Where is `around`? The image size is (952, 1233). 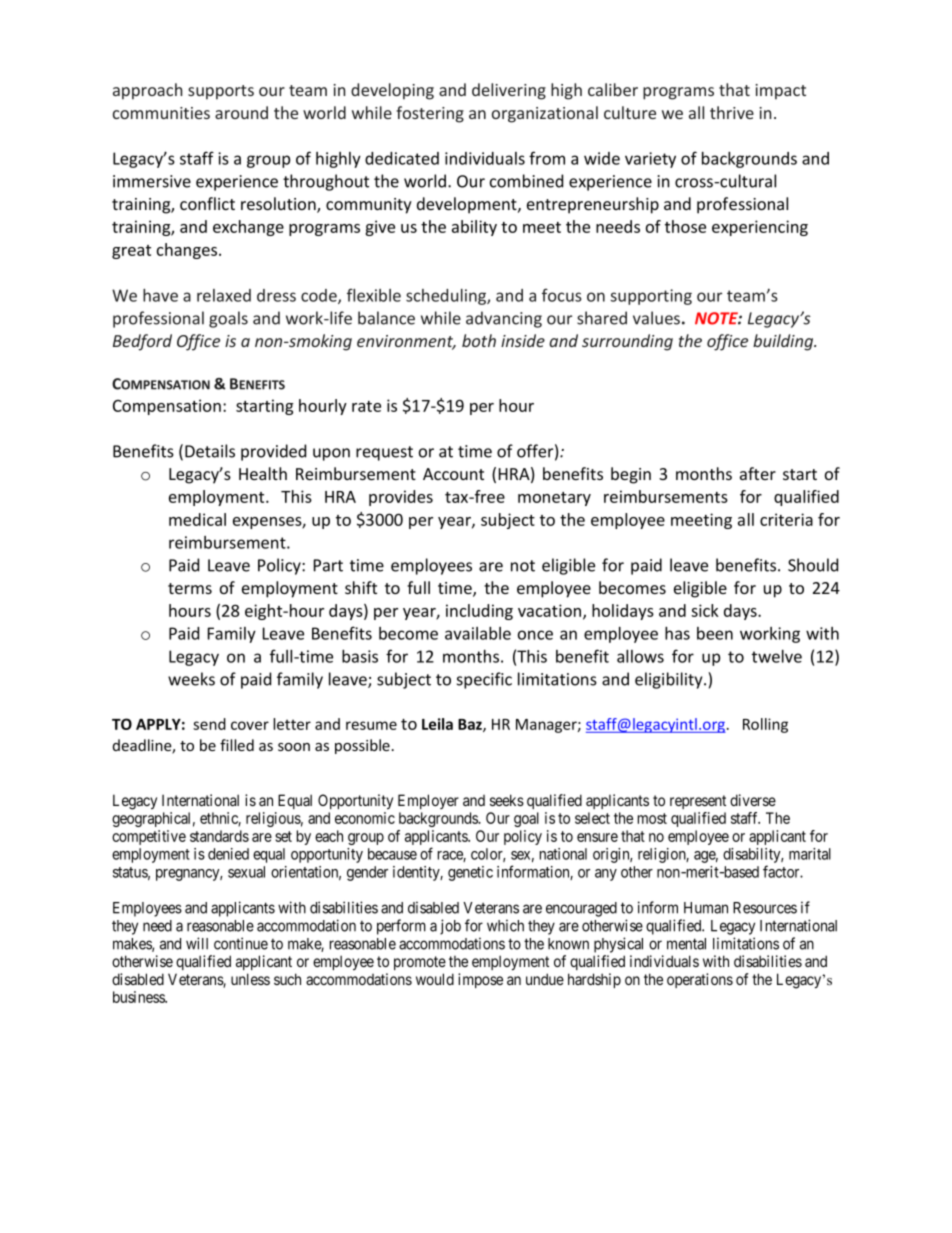
around is located at coordinates (241, 112).
